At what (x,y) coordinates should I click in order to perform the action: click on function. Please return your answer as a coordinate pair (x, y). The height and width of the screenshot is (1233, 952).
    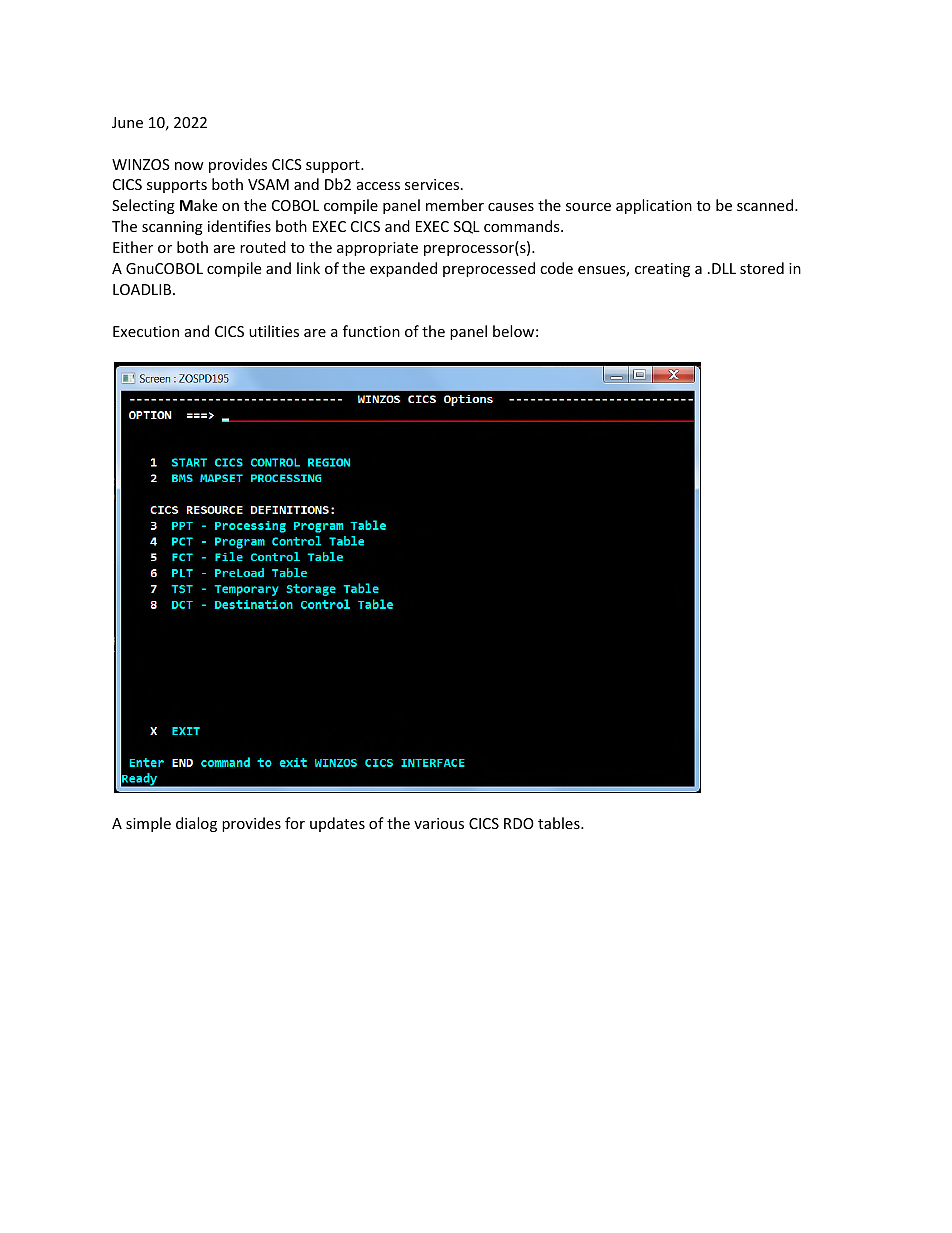
    Looking at the image, I should click on (371, 331).
